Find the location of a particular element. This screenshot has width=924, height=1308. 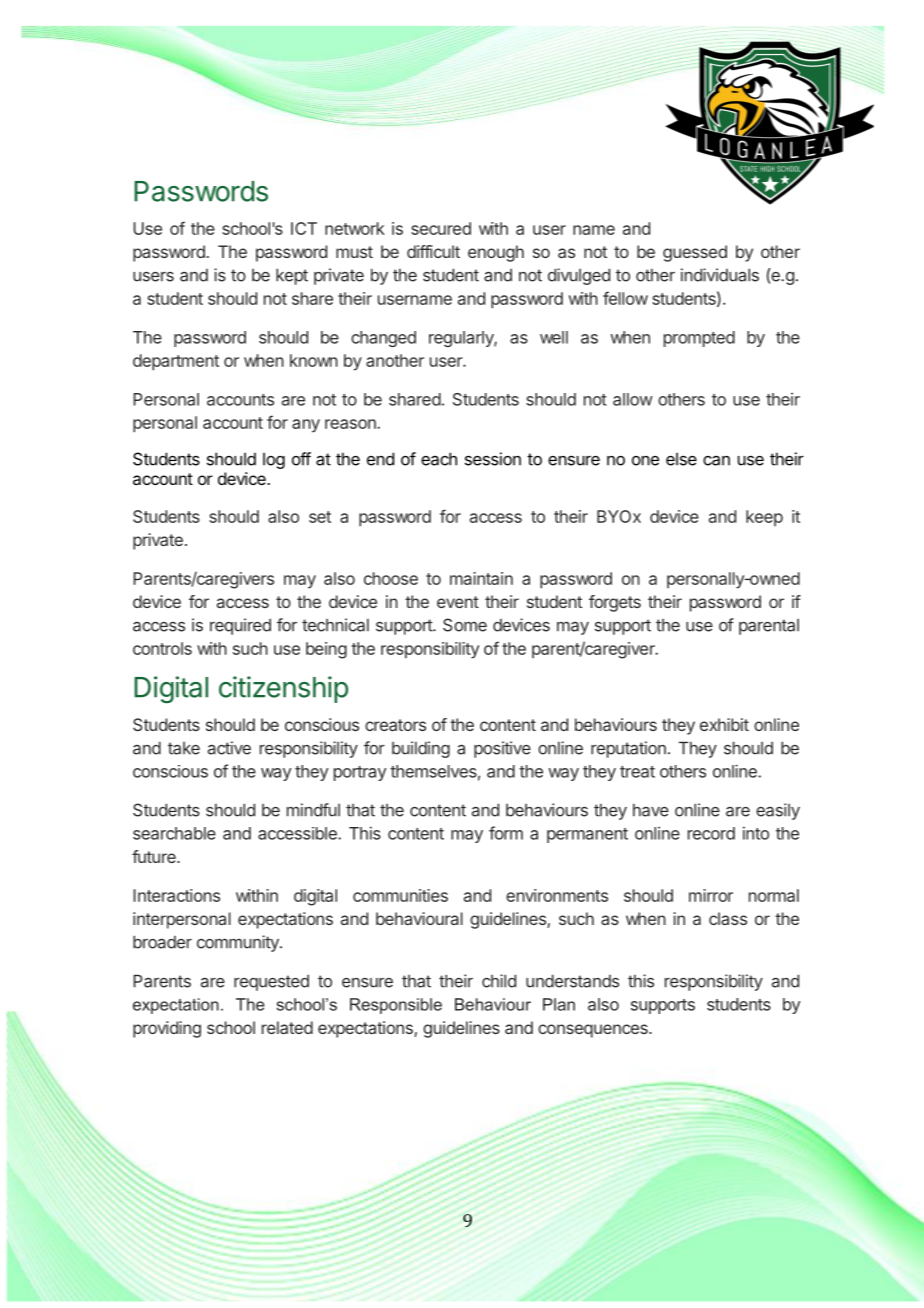

requested is located at coordinates (271, 983).
